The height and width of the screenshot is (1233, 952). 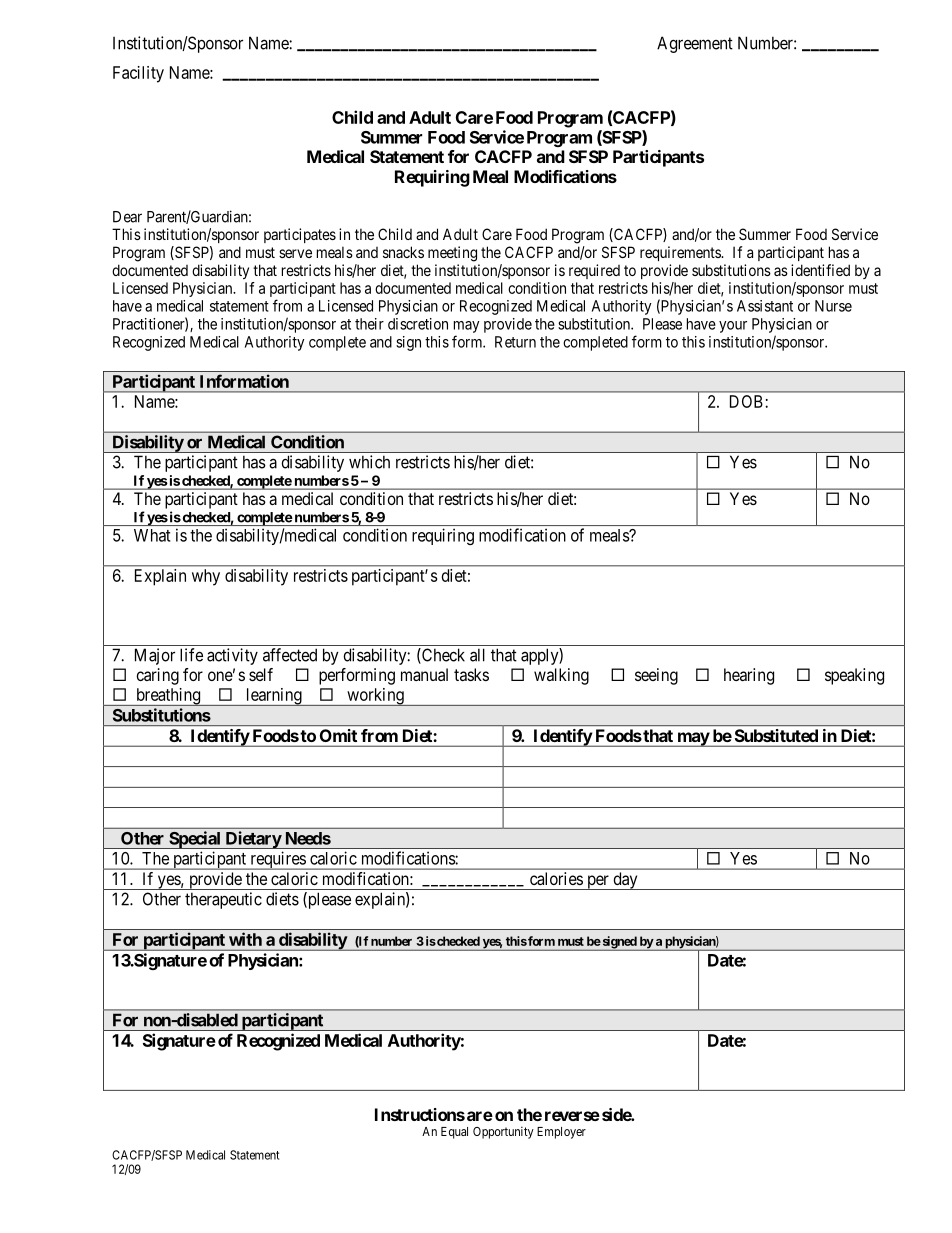 What do you see at coordinates (206, 577) in the screenshot?
I see `why` at bounding box center [206, 577].
